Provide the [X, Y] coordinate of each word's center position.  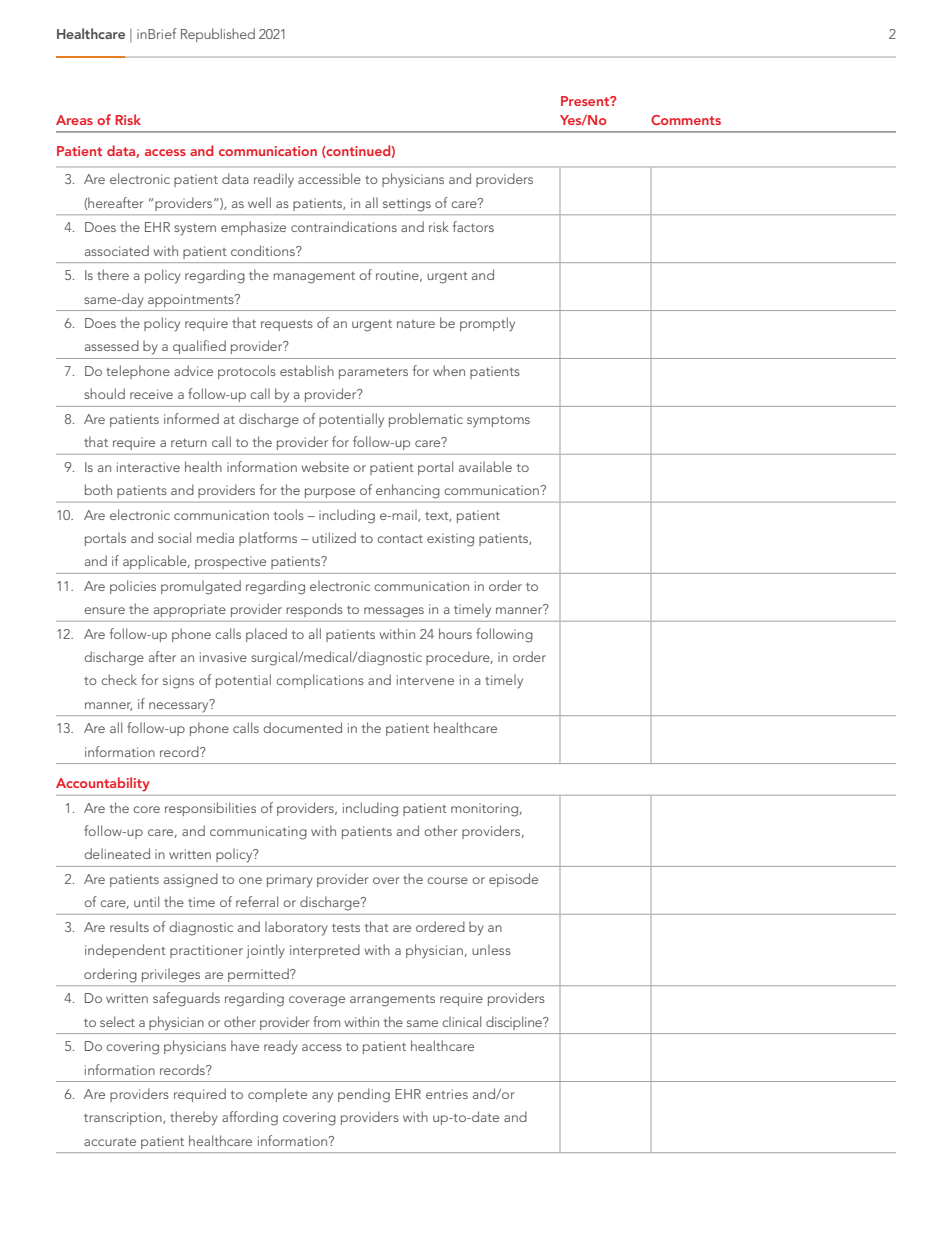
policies [133, 587]
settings [407, 205]
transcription [124, 1118]
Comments [686, 120]
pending [364, 1095]
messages [394, 612]
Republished [218, 35]
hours [455, 633]
